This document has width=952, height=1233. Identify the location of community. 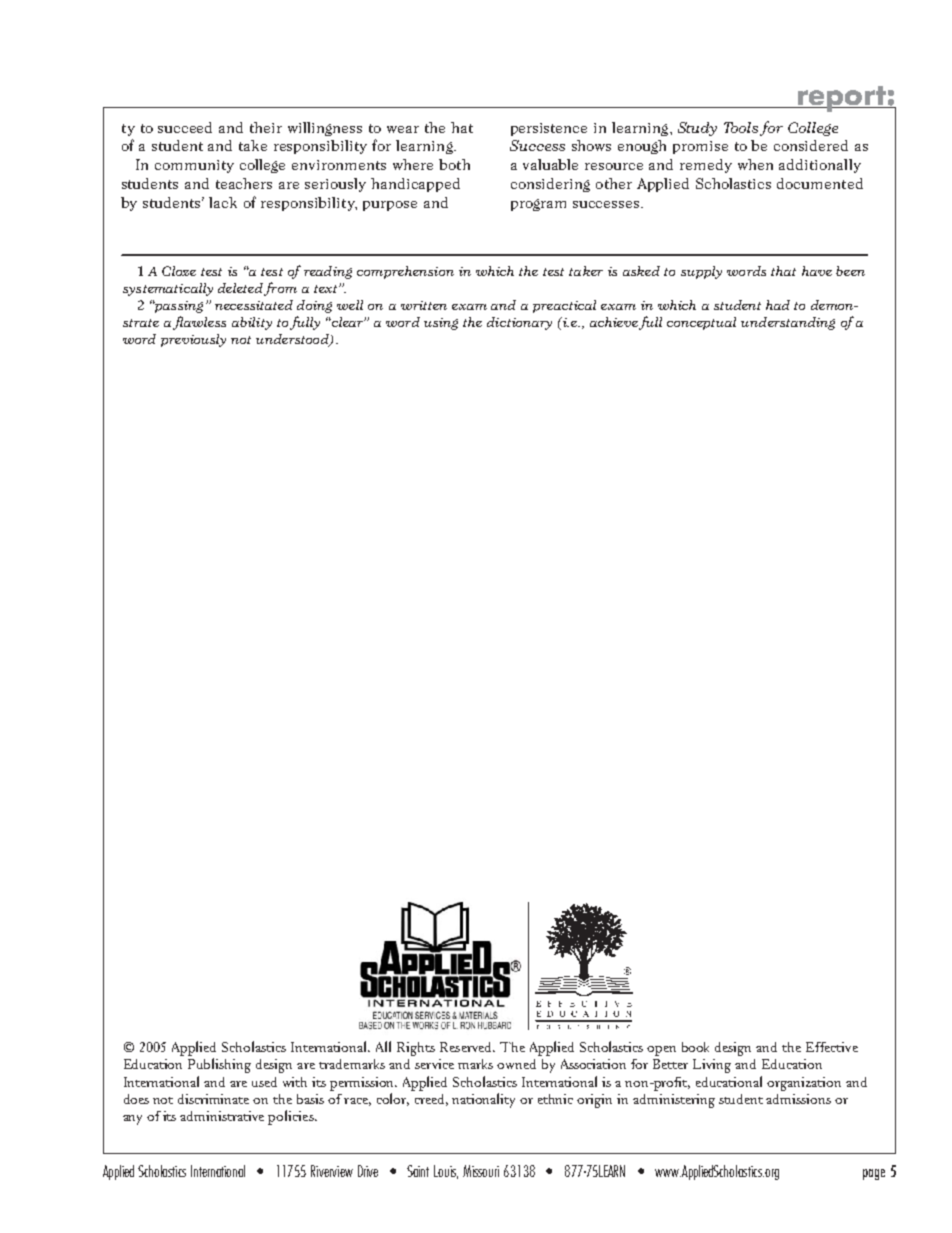
(194, 166).
